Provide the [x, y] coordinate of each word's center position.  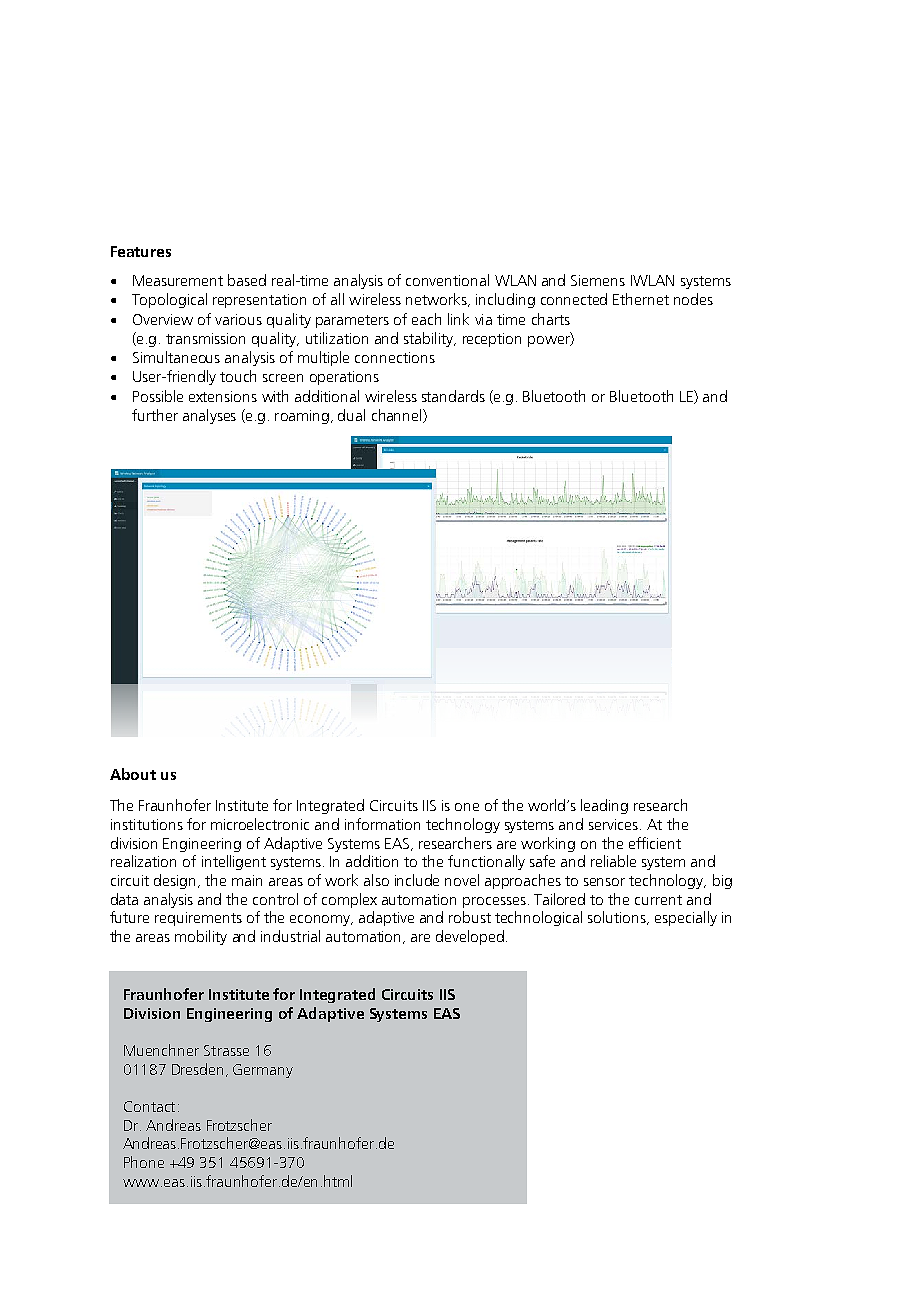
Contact [149, 1106]
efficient [655, 843]
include [417, 880]
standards [453, 396]
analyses [209, 416]
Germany [263, 1071]
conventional [447, 280]
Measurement [178, 280]
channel [398, 416]
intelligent [234, 862]
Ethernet [641, 299]
